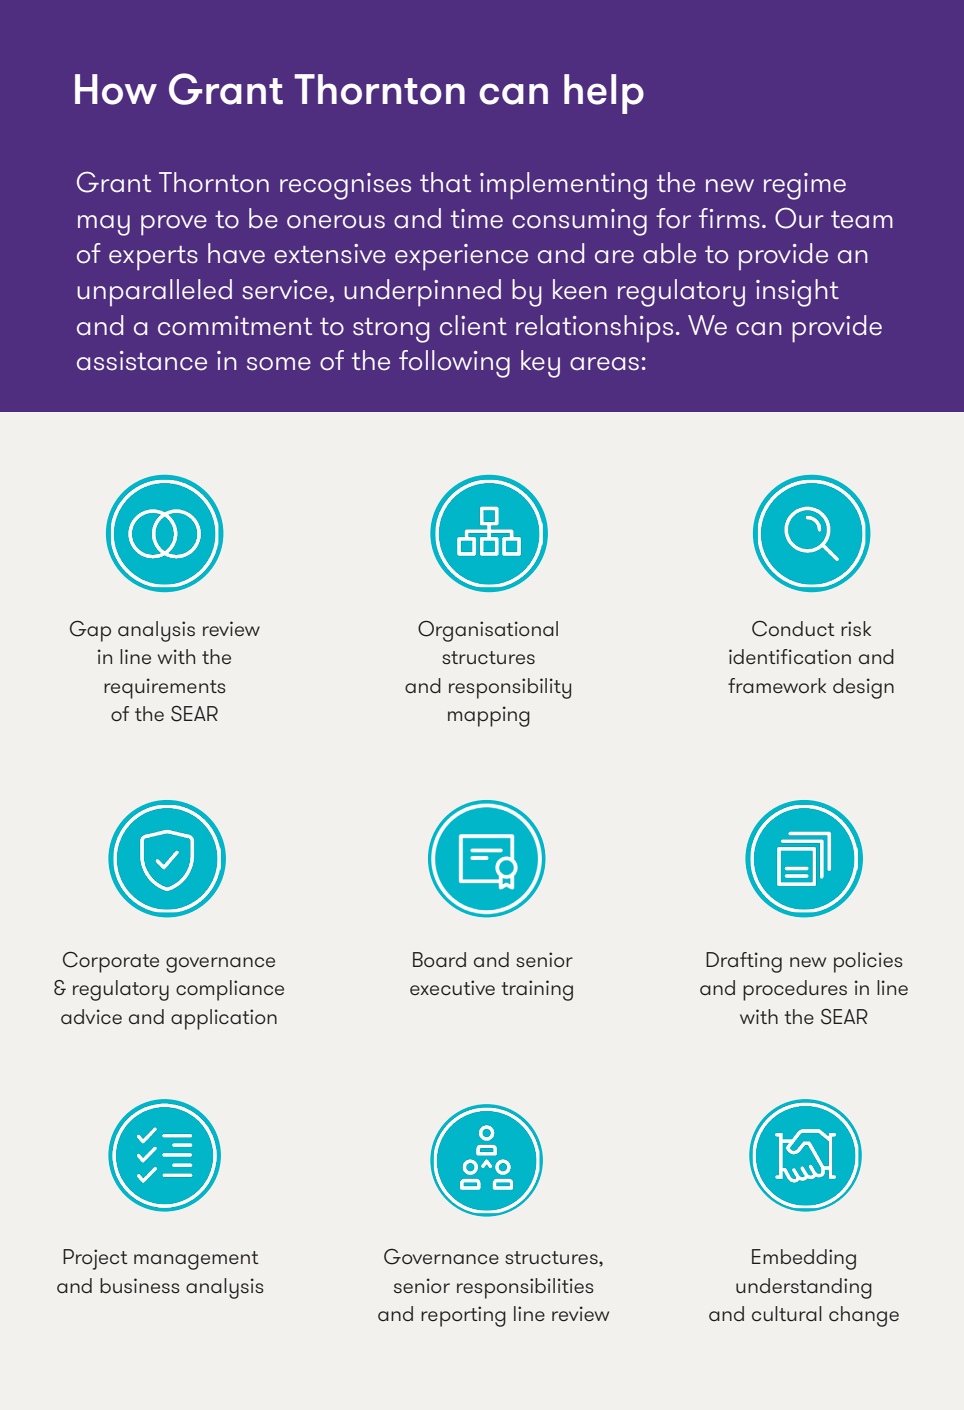 The image size is (964, 1410). What do you see at coordinates (454, 364) in the image?
I see `following` at bounding box center [454, 364].
